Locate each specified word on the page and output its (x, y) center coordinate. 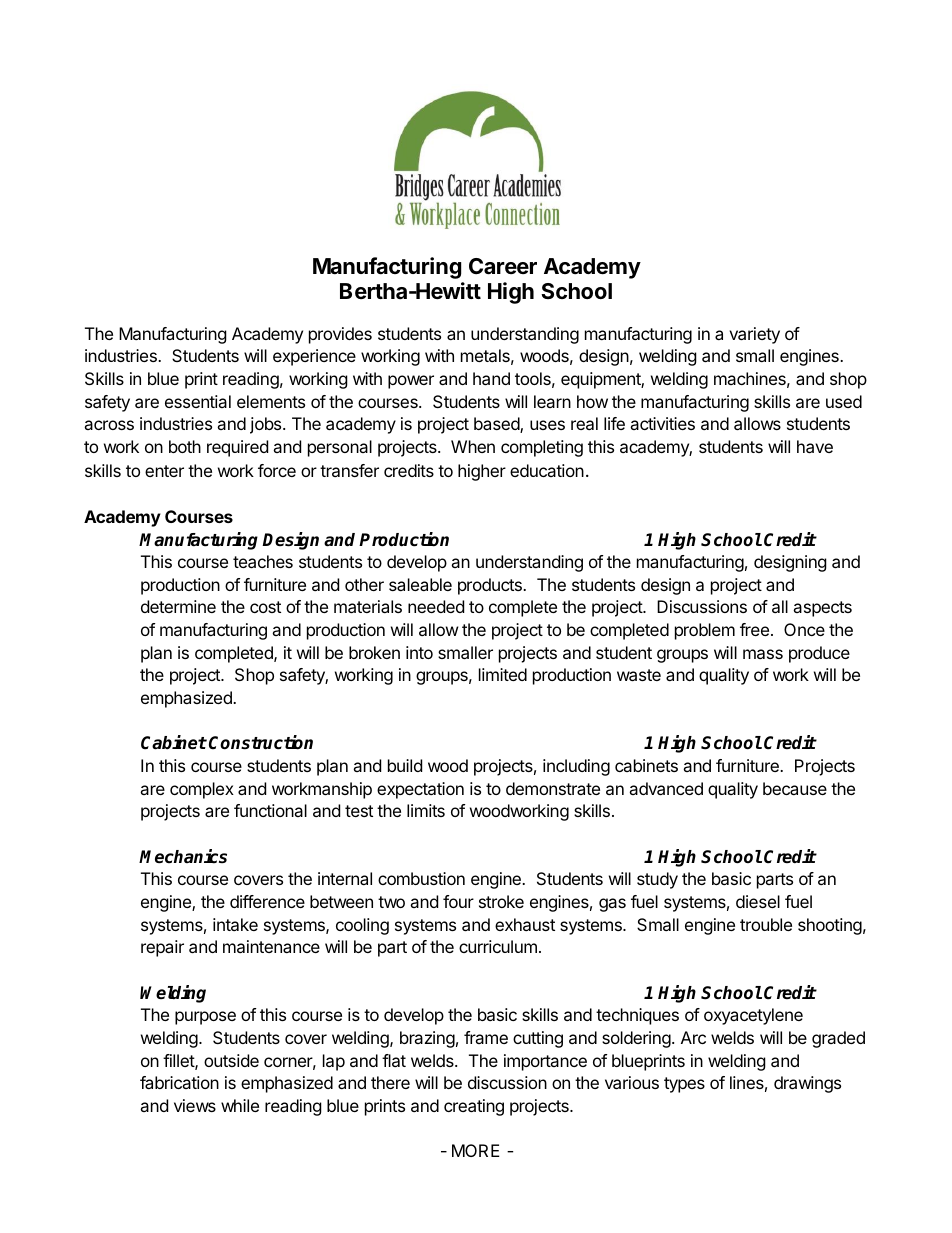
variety (754, 335)
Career (503, 266)
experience (314, 357)
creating (474, 1107)
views (195, 1105)
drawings (807, 1084)
